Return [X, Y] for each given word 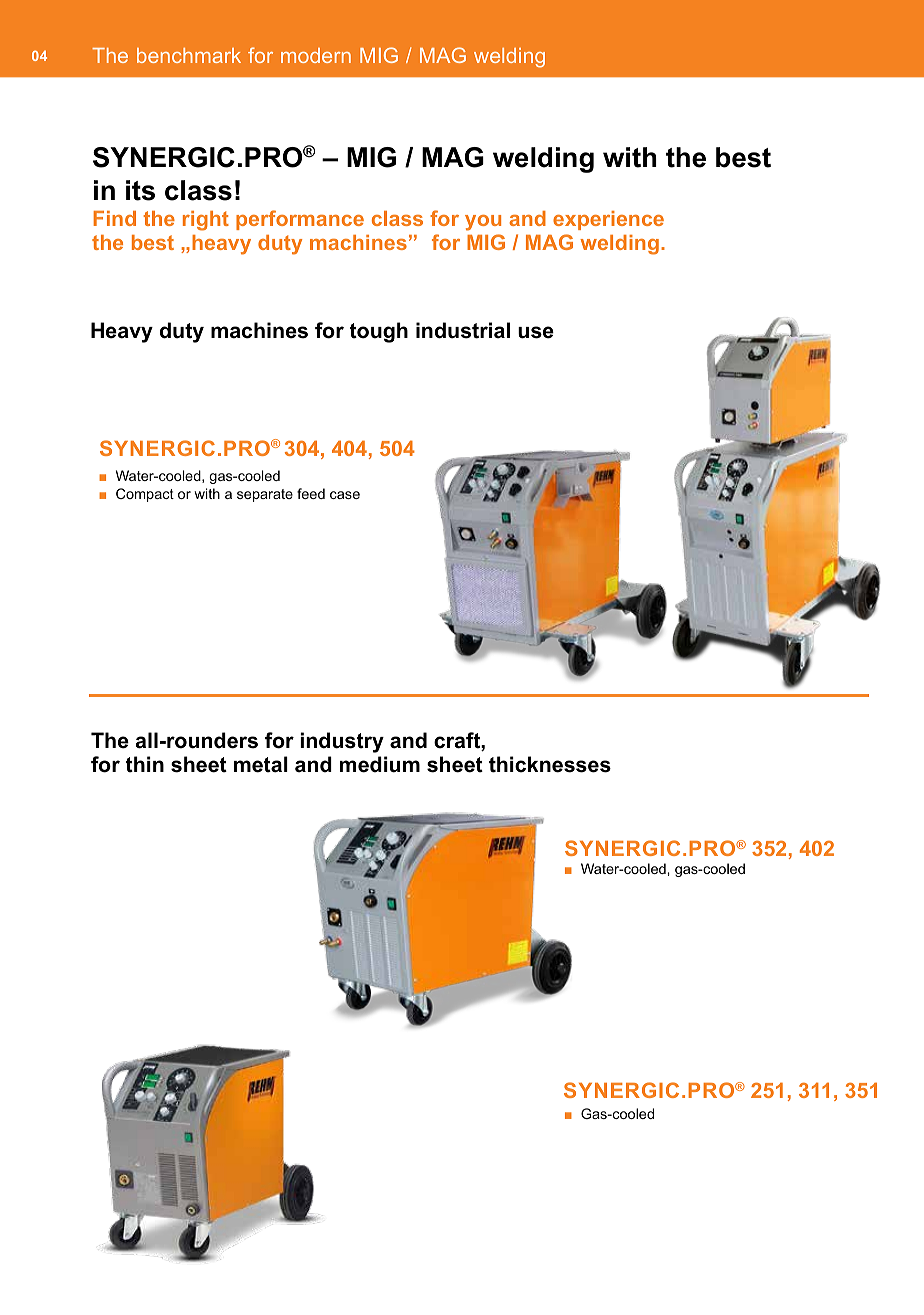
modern [316, 55]
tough [379, 332]
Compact [145, 495]
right [206, 221]
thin [145, 764]
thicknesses [550, 764]
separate [265, 495]
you [483, 223]
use [536, 332]
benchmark [189, 55]
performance [300, 220]
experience [608, 220]
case [345, 495]
